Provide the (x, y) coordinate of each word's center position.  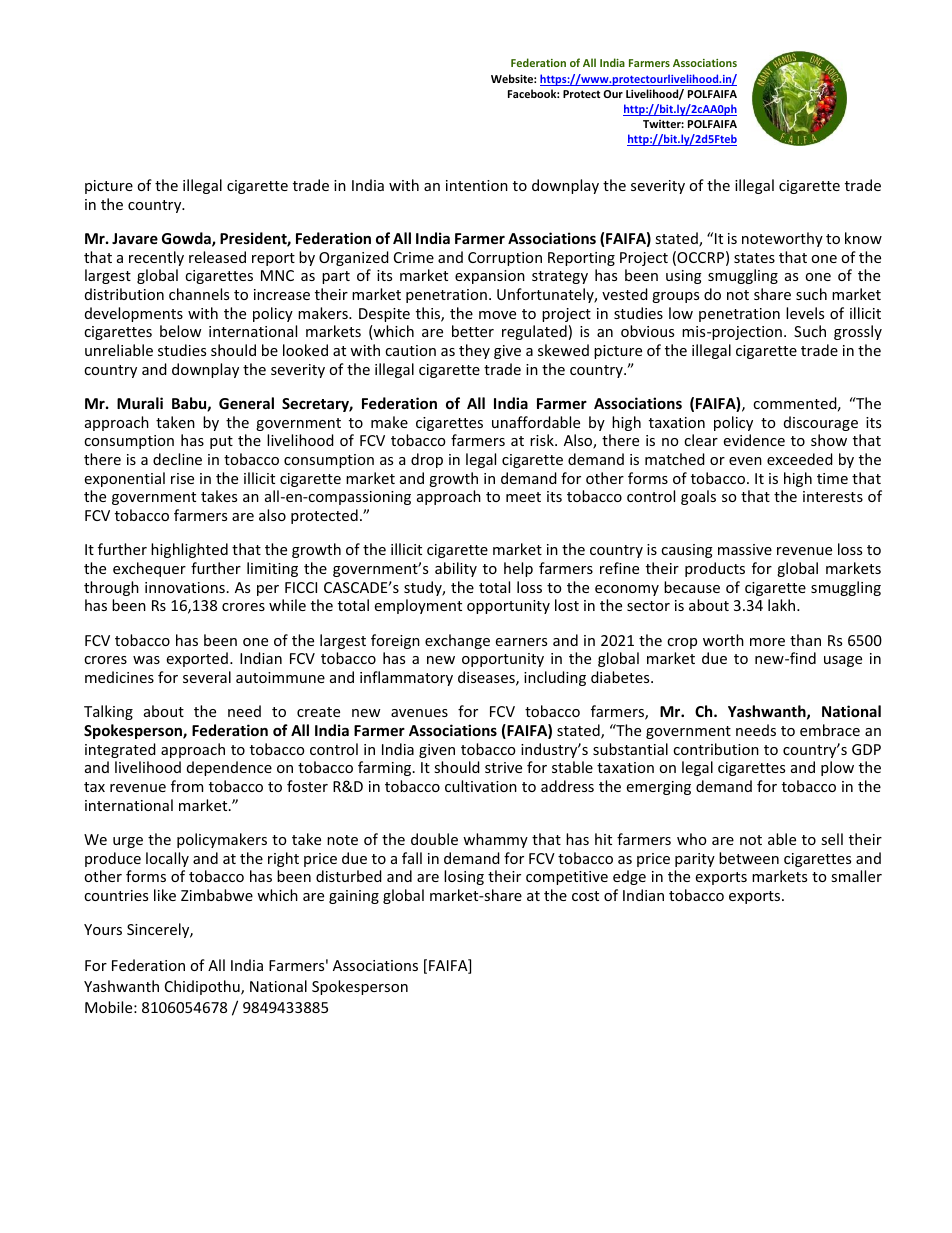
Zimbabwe (217, 895)
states (754, 258)
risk (543, 440)
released (217, 257)
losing (464, 877)
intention (477, 185)
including (555, 678)
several (207, 677)
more (767, 642)
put (221, 442)
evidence (754, 440)
